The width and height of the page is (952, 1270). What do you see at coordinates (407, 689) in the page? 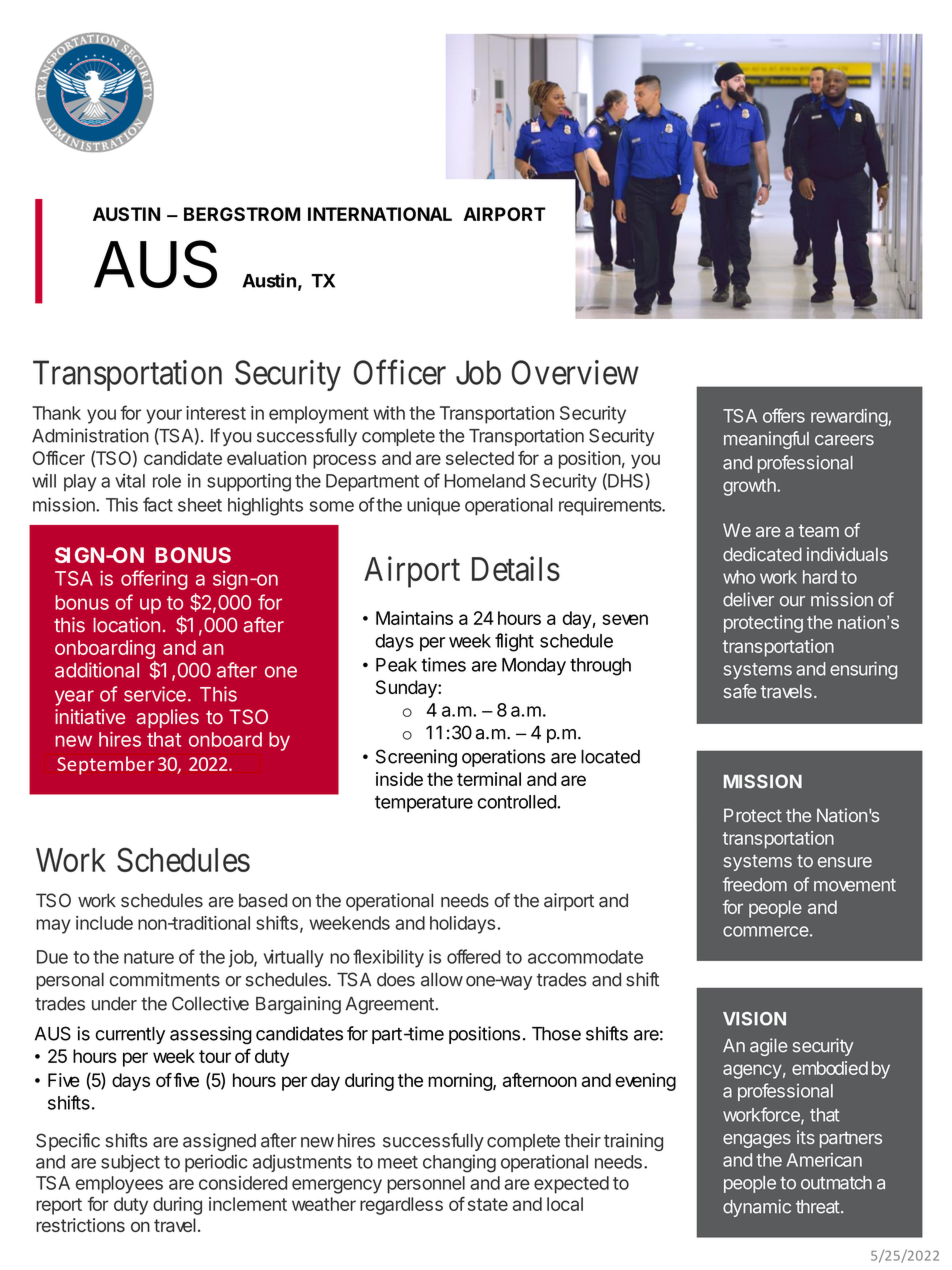
I see `Sunday` at bounding box center [407, 689].
